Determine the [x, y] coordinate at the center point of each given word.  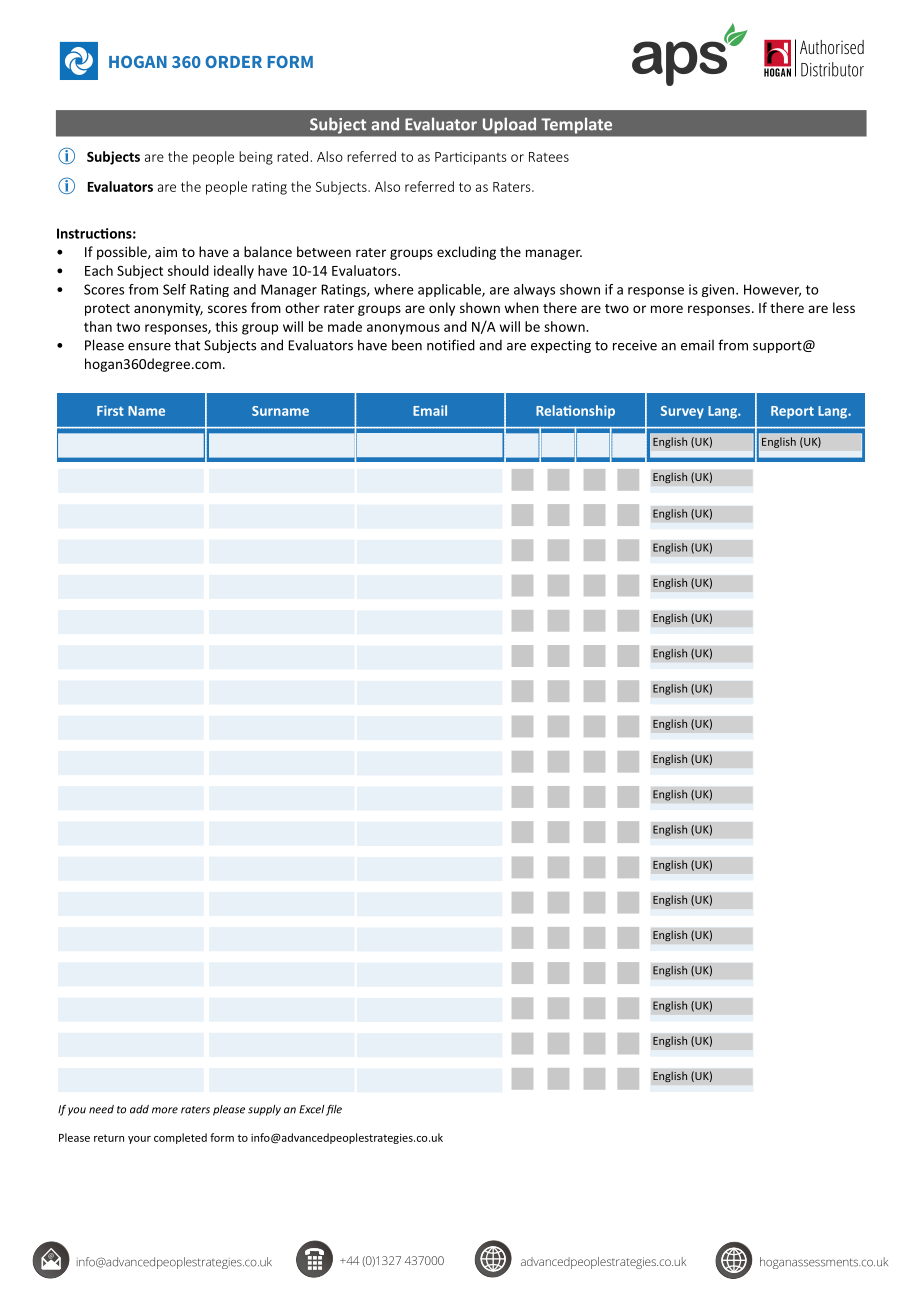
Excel [311, 1109]
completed [180, 1138]
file [334, 1110]
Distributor [832, 69]
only [442, 309]
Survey [682, 412]
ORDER [233, 61]
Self [174, 289]
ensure [149, 347]
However [772, 290]
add [139, 1109]
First [110, 410]
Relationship [575, 412]
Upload [509, 125]
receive [635, 345]
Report [792, 412]
